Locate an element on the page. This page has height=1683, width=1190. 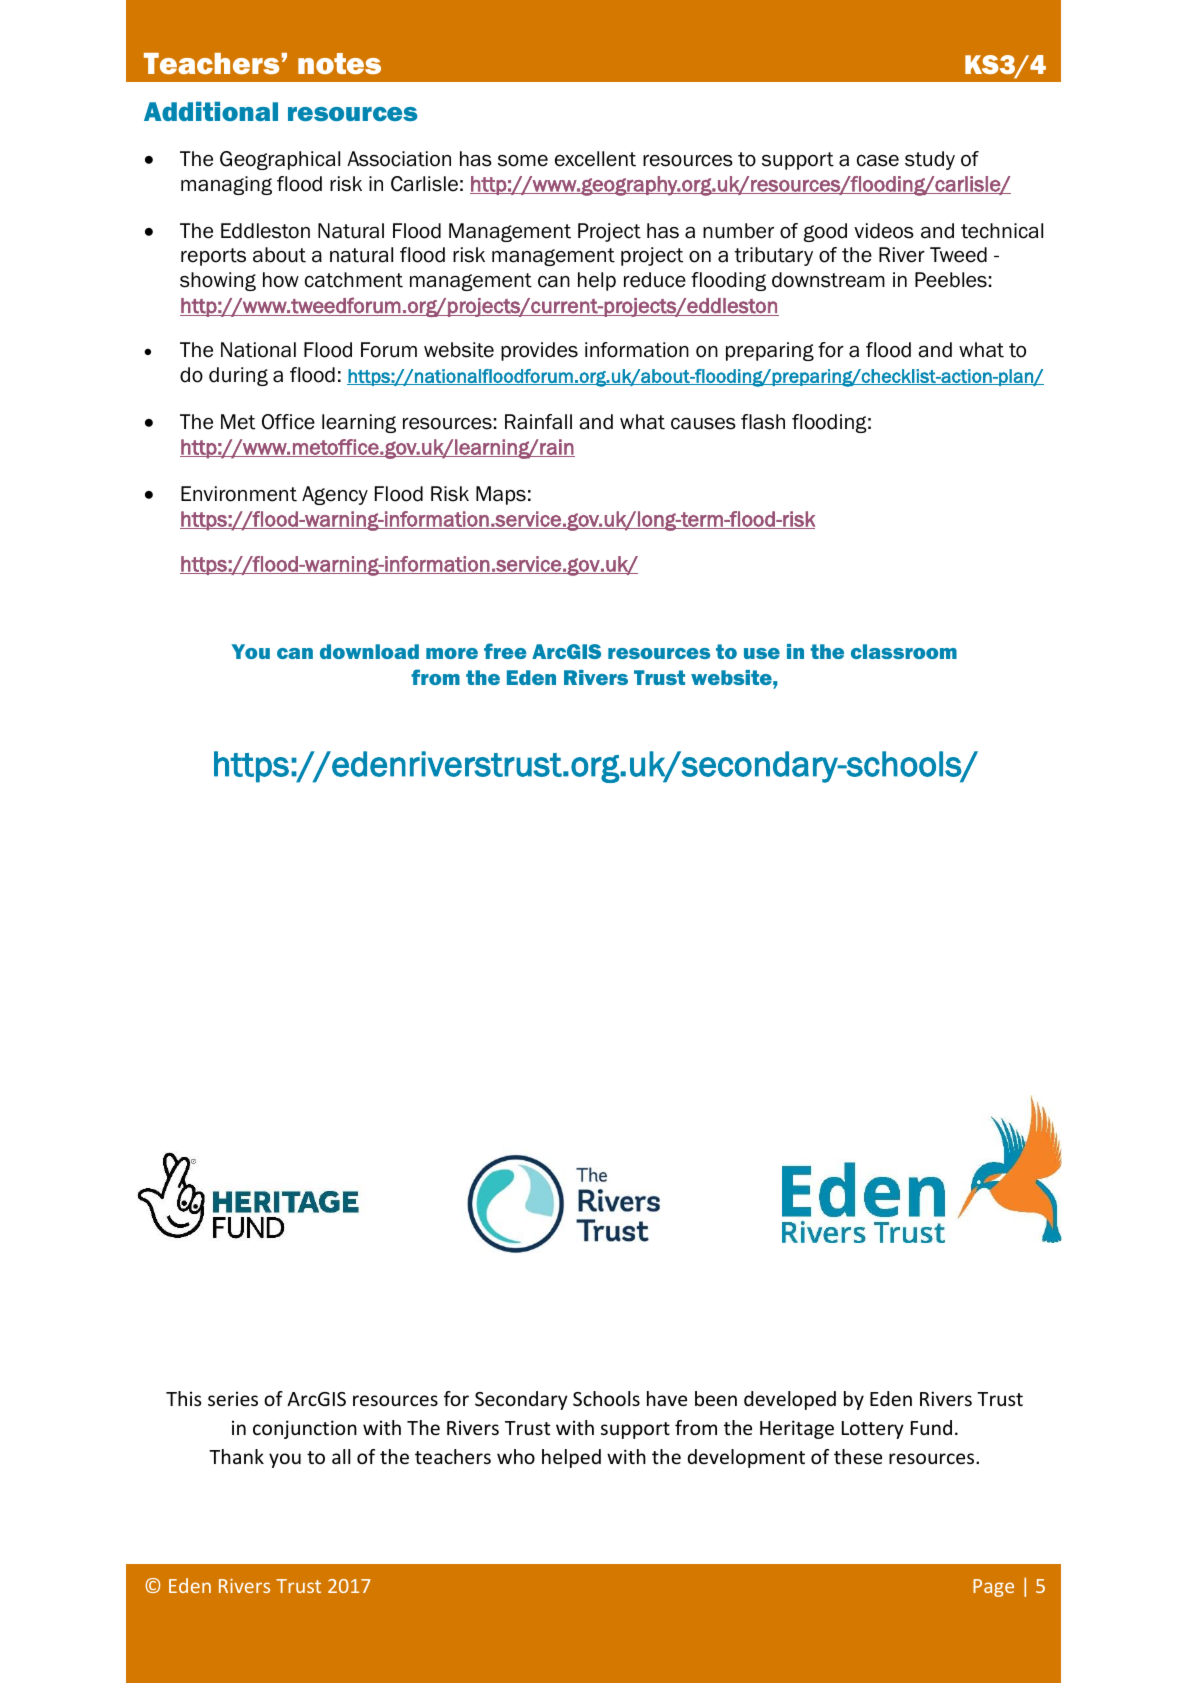
free is located at coordinates (505, 651).
